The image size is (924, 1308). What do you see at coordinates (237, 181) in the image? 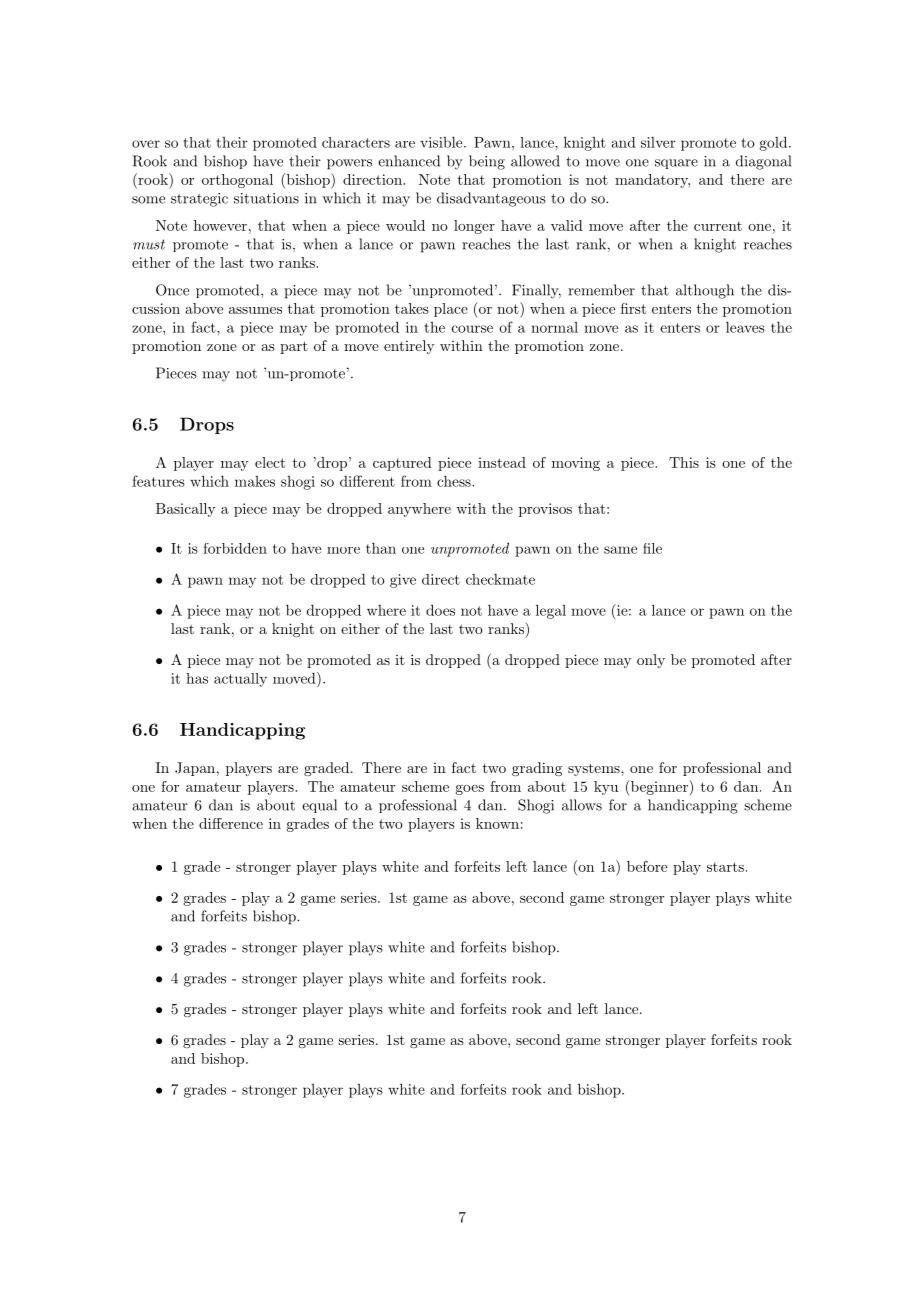
I see `orthogonal` at bounding box center [237, 181].
